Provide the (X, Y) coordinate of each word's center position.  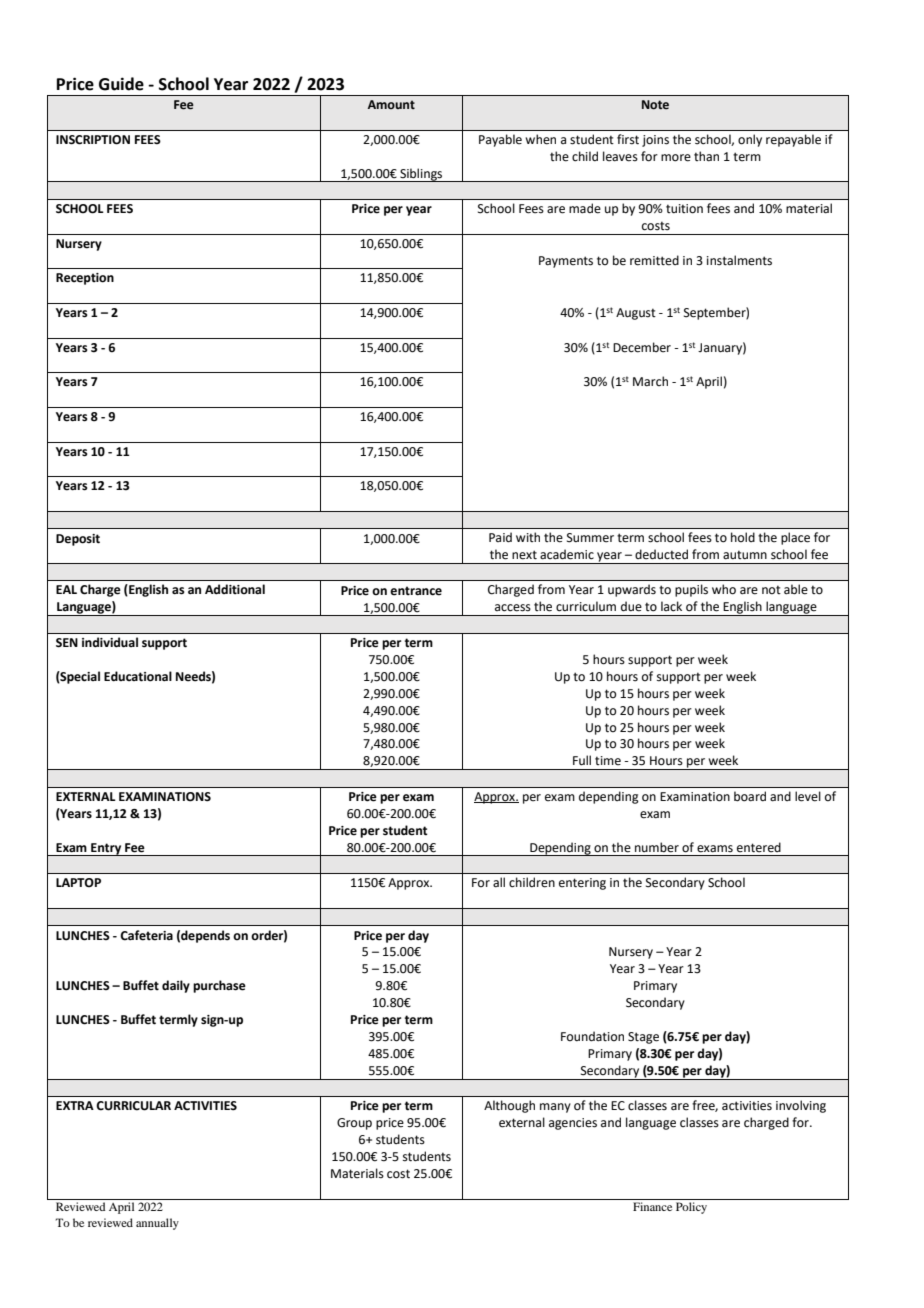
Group (354, 1124)
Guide (121, 84)
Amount (391, 104)
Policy (691, 1208)
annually (157, 1224)
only (750, 140)
